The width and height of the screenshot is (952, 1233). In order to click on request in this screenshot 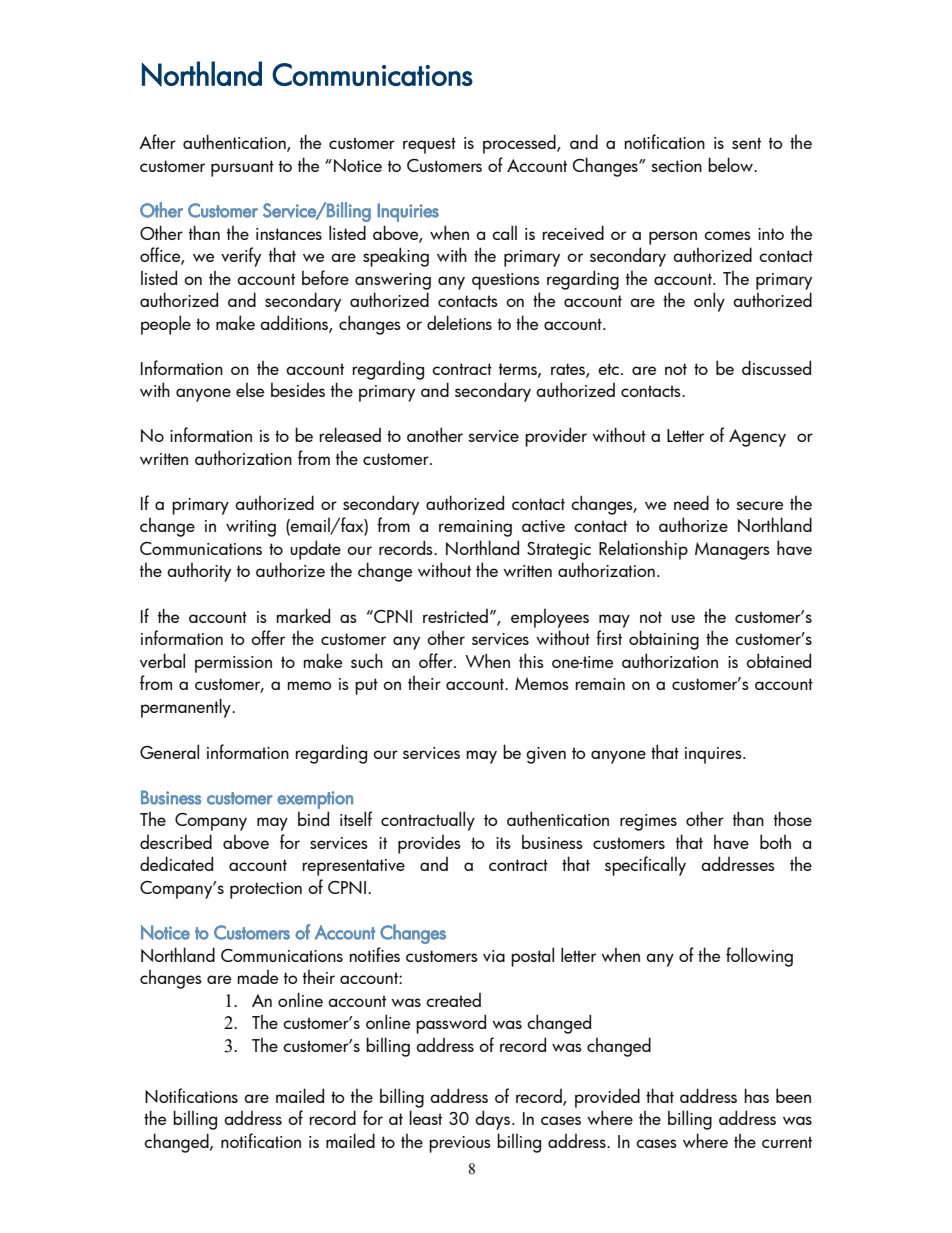, I will do `click(429, 145)`.
